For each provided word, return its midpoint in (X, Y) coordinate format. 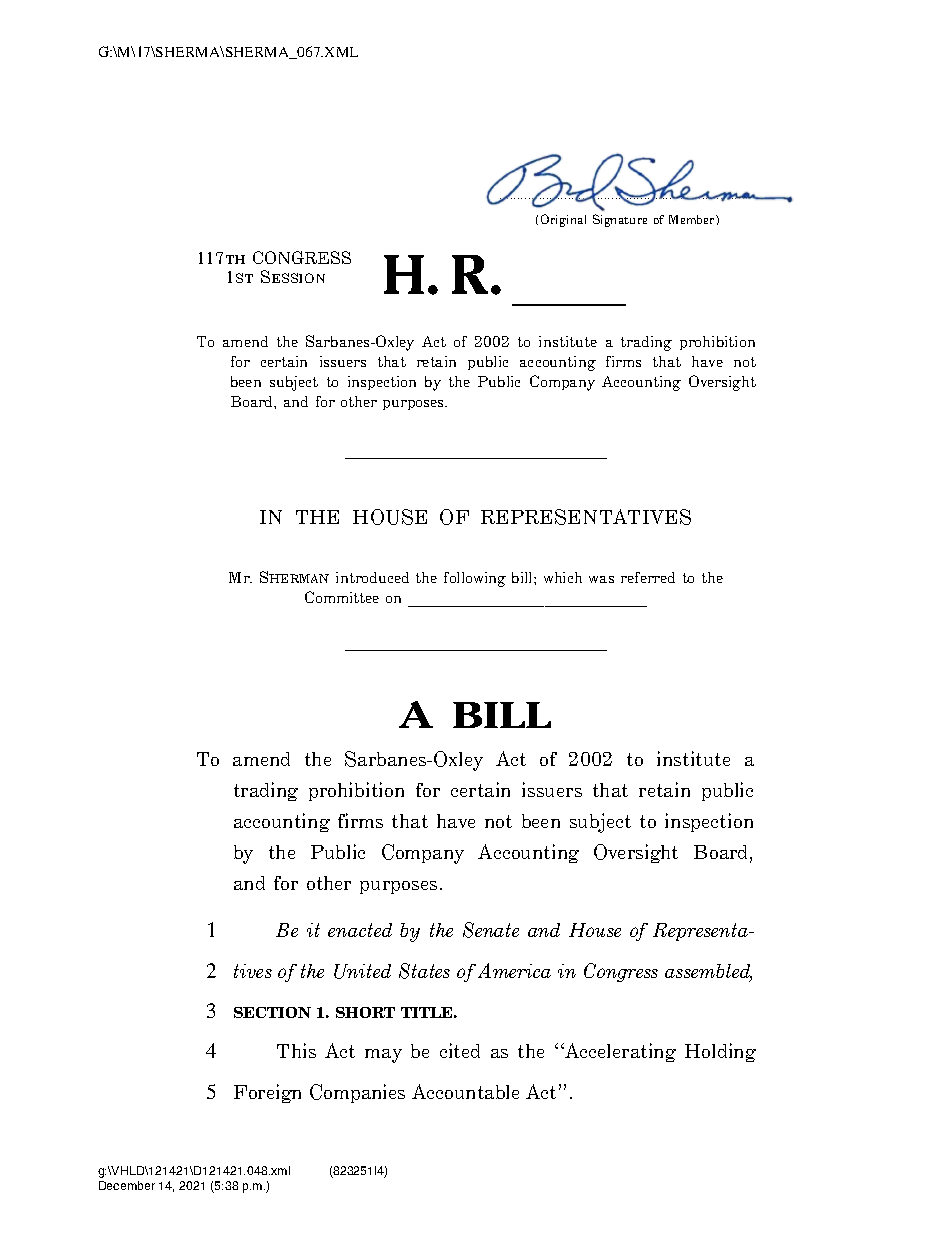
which (563, 577)
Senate (491, 930)
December (127, 1185)
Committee (342, 597)
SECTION (272, 1012)
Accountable (465, 1091)
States (424, 971)
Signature (620, 220)
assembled (708, 972)
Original (563, 220)
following (475, 579)
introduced (372, 577)
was (601, 579)
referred (648, 577)
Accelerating (619, 1052)
